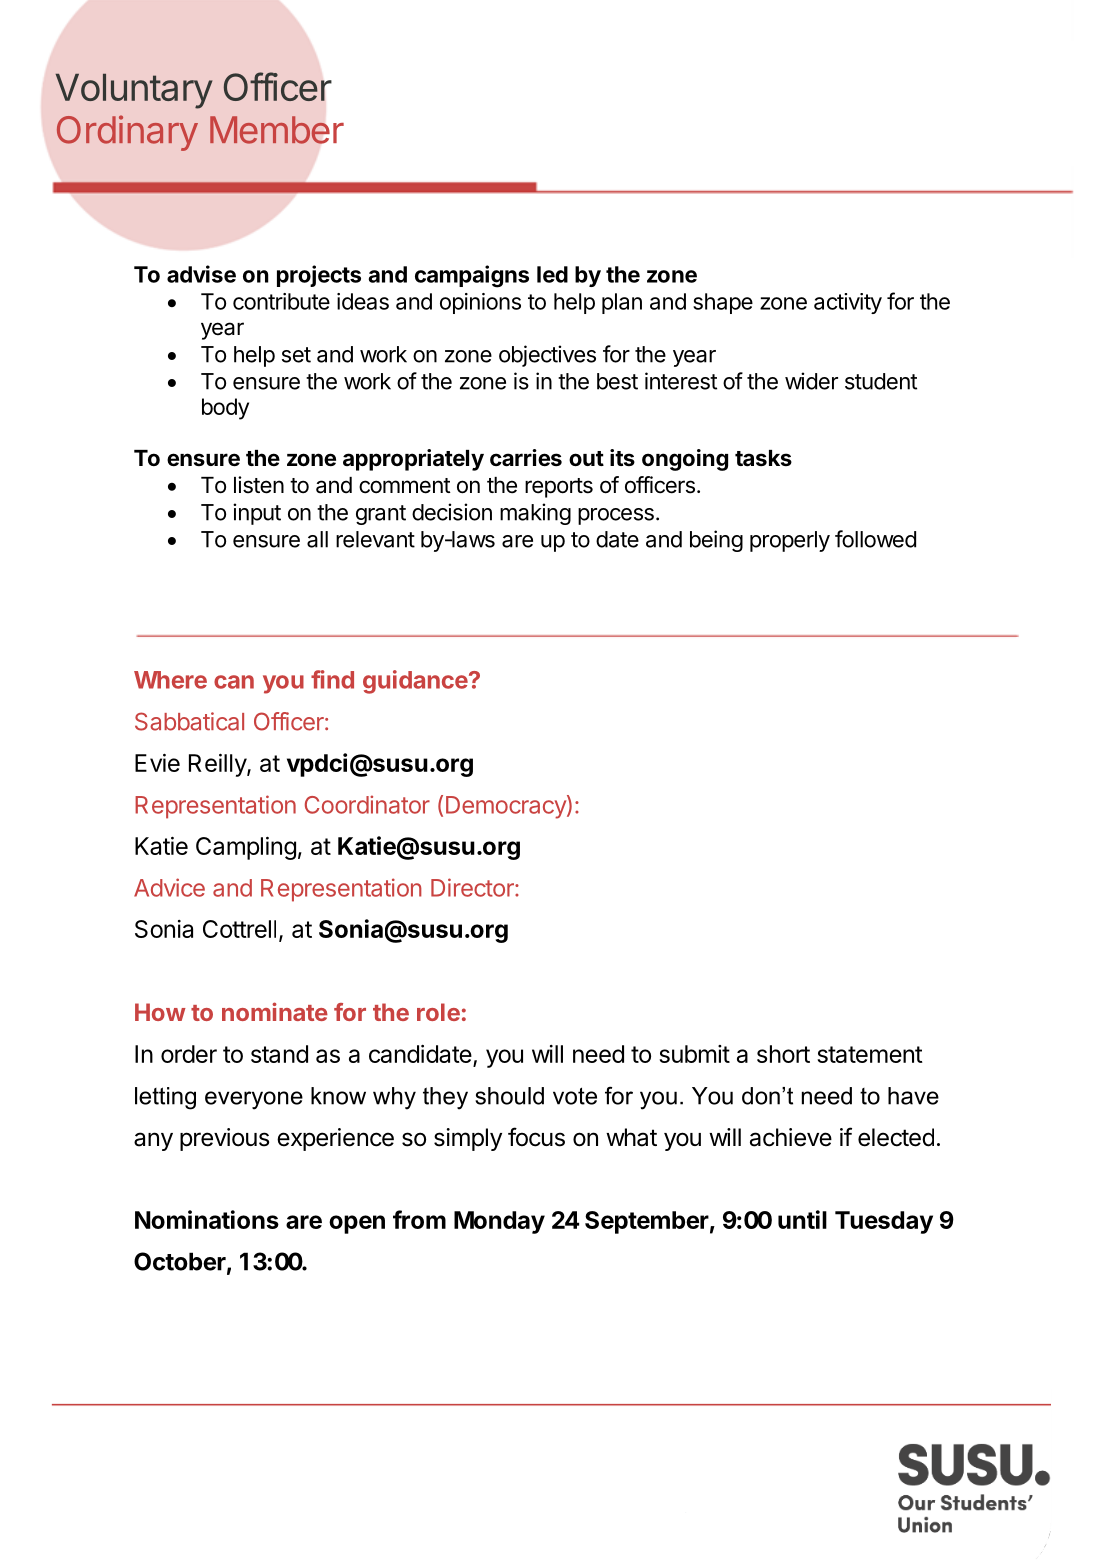  I want to click on short, so click(783, 1054).
